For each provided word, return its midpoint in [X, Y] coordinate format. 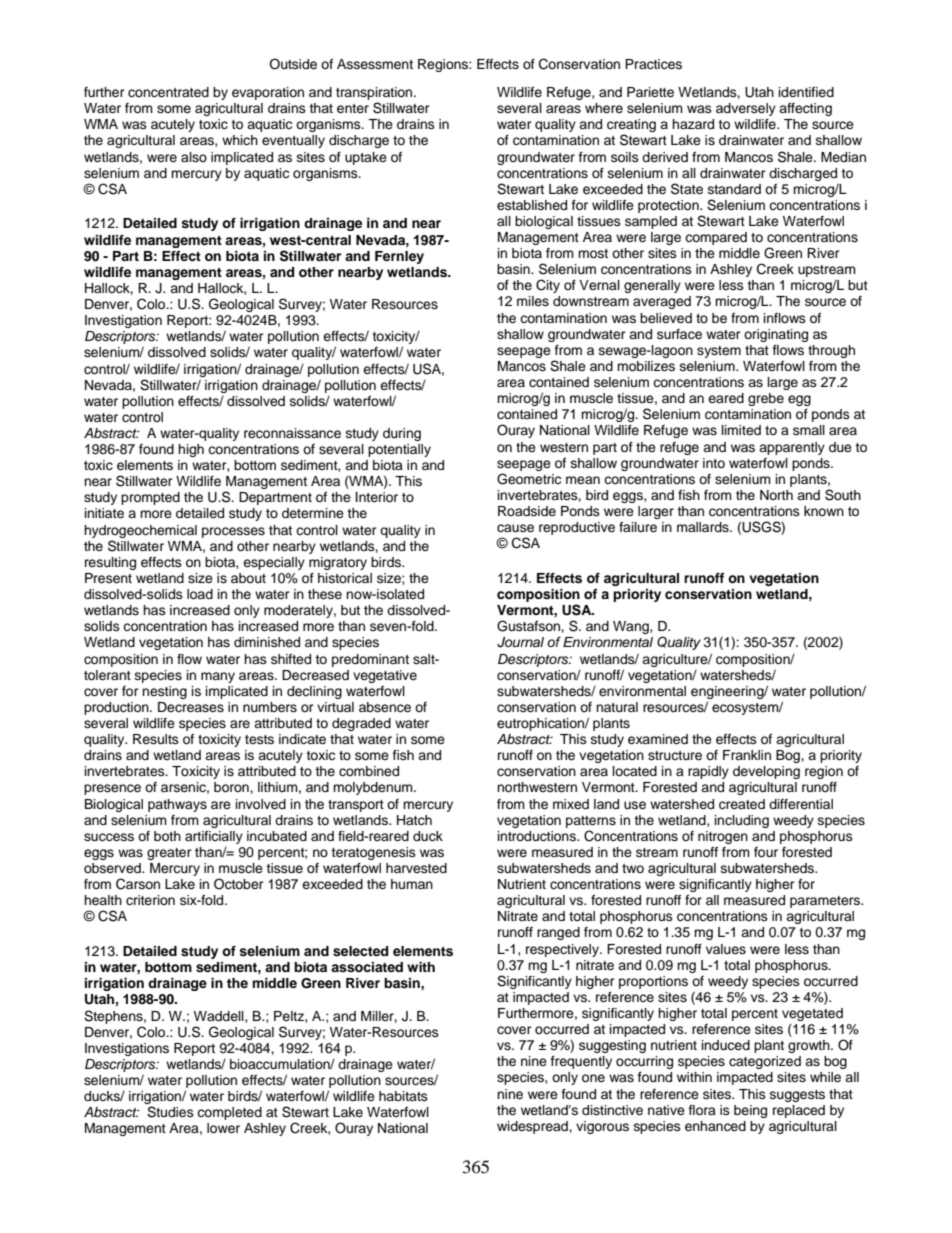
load [200, 594]
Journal [520, 642]
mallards [704, 527]
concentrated [168, 92]
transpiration [375, 93]
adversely [746, 109]
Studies [170, 1112]
